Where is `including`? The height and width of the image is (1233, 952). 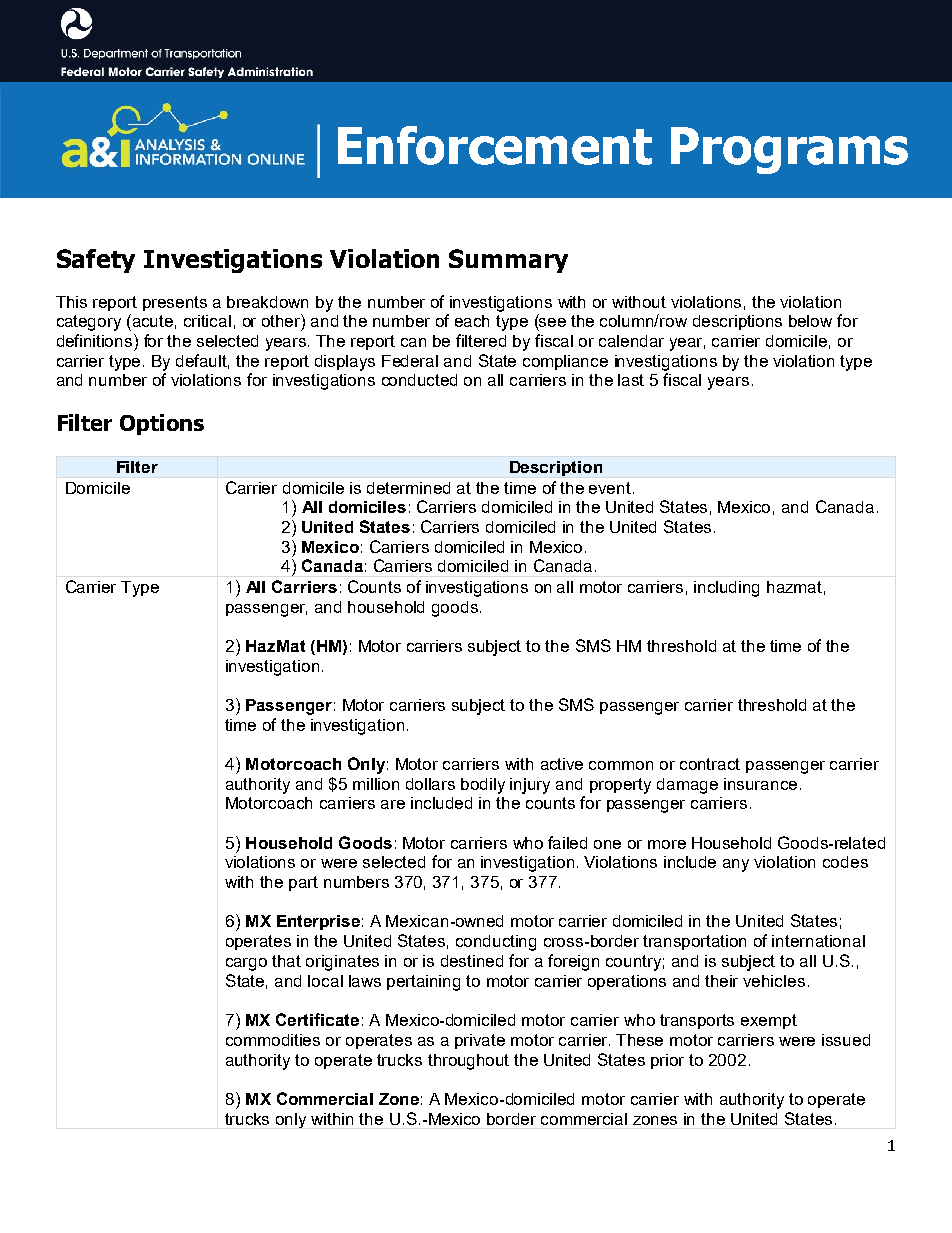 including is located at coordinates (726, 589).
